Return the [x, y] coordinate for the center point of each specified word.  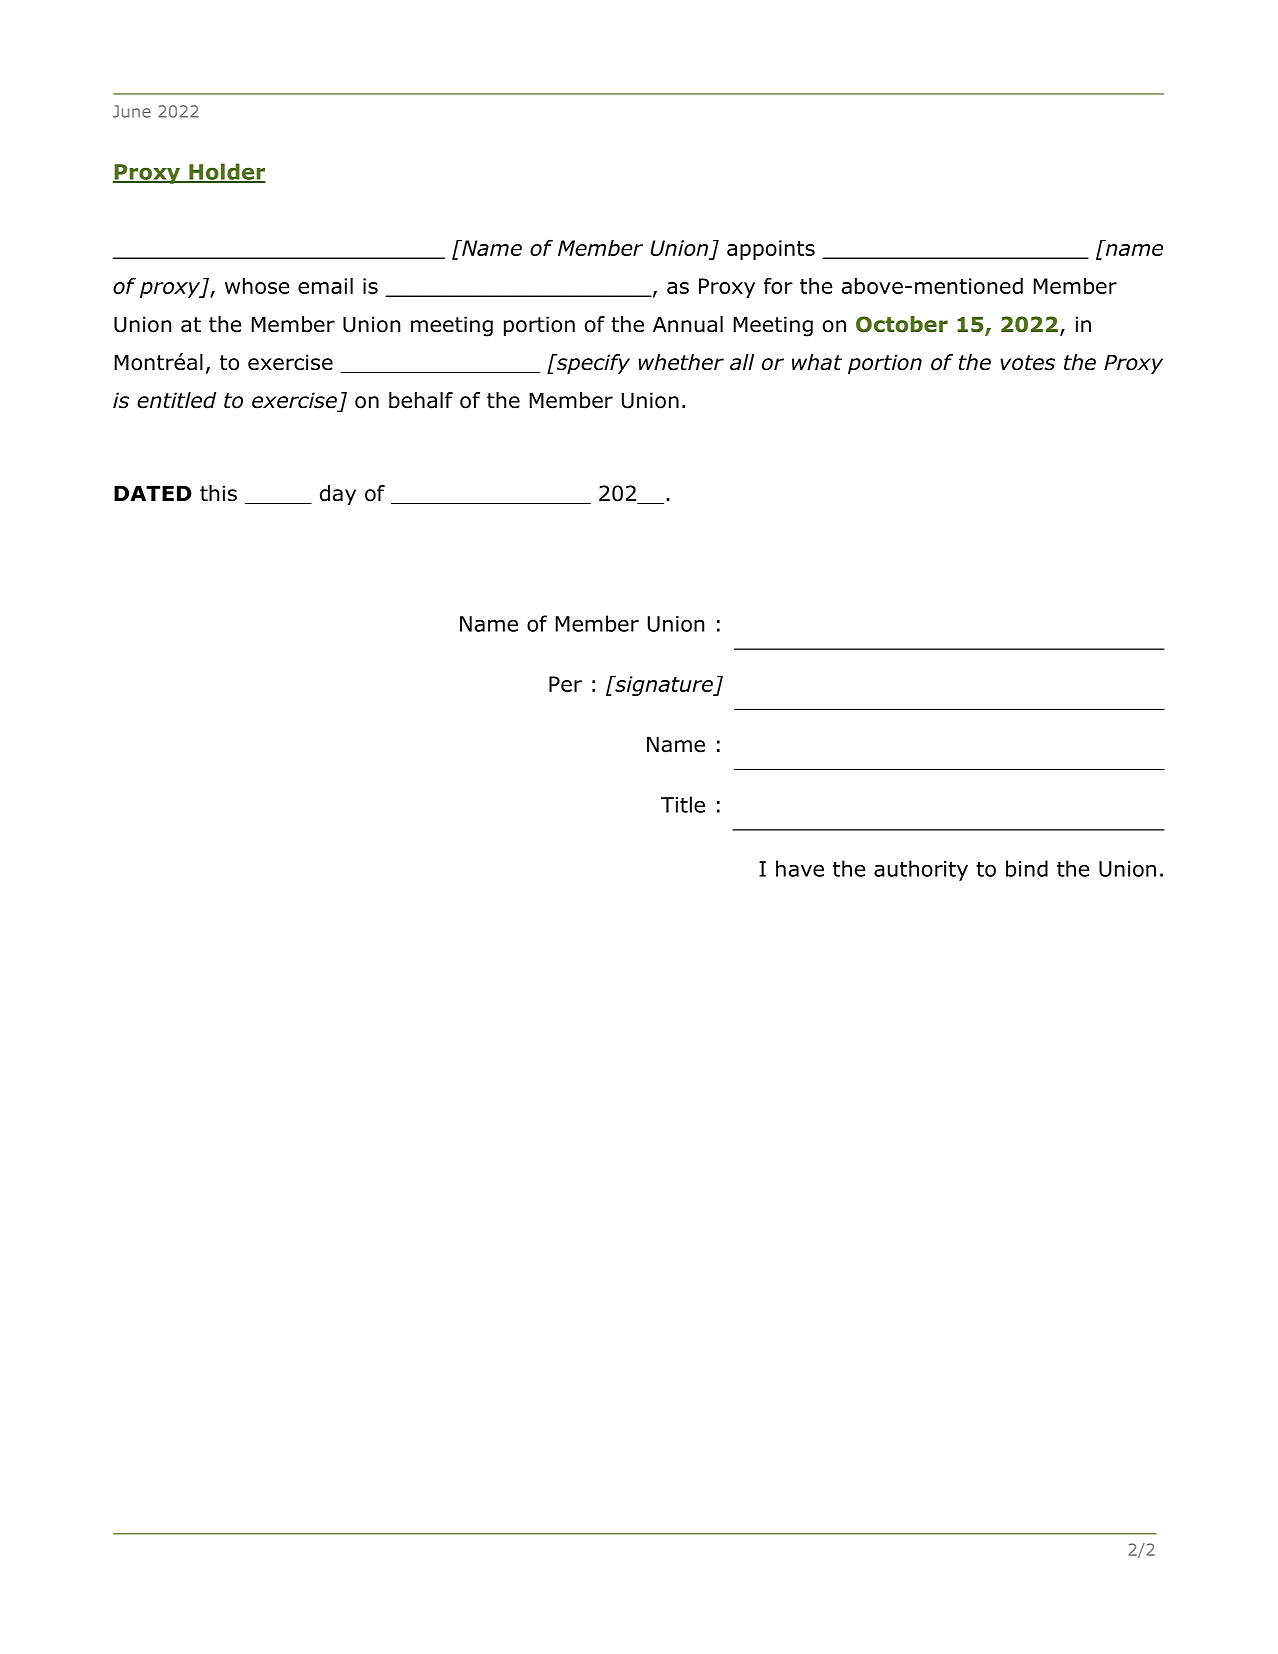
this [218, 493]
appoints [771, 250]
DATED [153, 493]
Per [565, 684]
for [778, 286]
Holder [226, 172]
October [902, 324]
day [338, 495]
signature [664, 686]
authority [921, 870]
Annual [688, 324]
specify [592, 364]
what [817, 362]
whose [257, 286]
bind [1027, 868]
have [800, 868]
